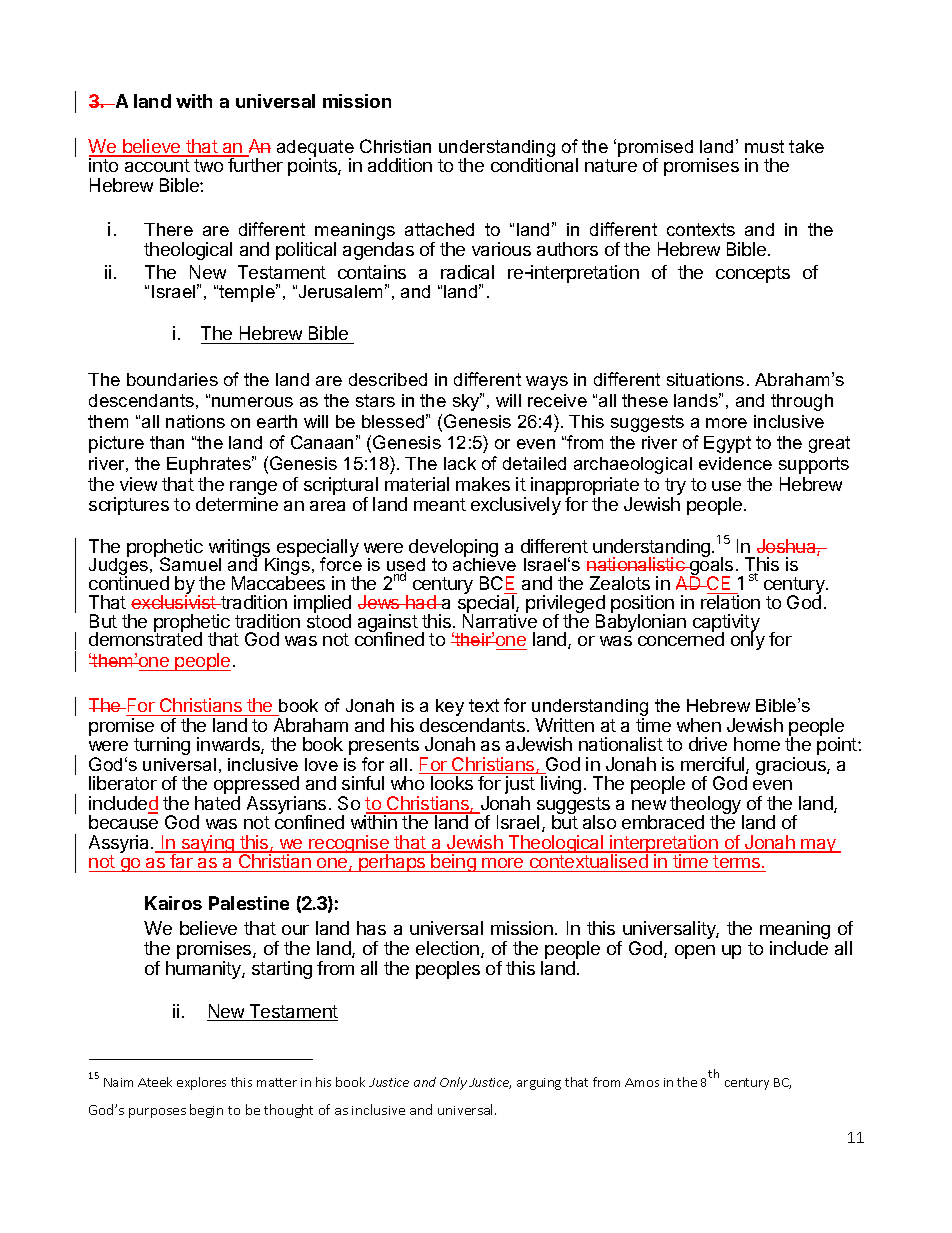 The height and width of the screenshot is (1233, 952). What do you see at coordinates (534, 165) in the screenshot?
I see `conditional` at bounding box center [534, 165].
